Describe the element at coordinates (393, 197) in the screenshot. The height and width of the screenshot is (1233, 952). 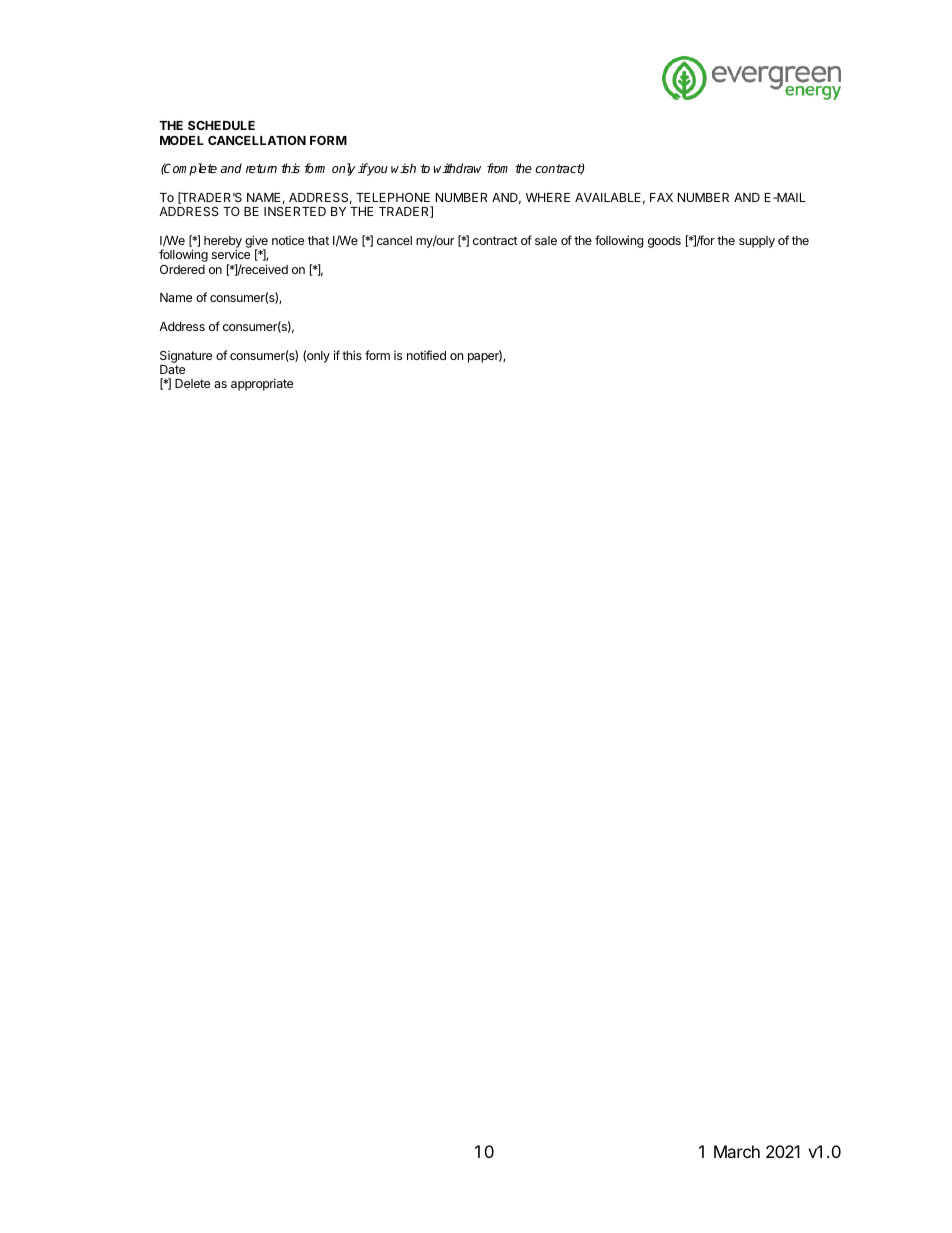
I see `TELEPHONE` at that location.
